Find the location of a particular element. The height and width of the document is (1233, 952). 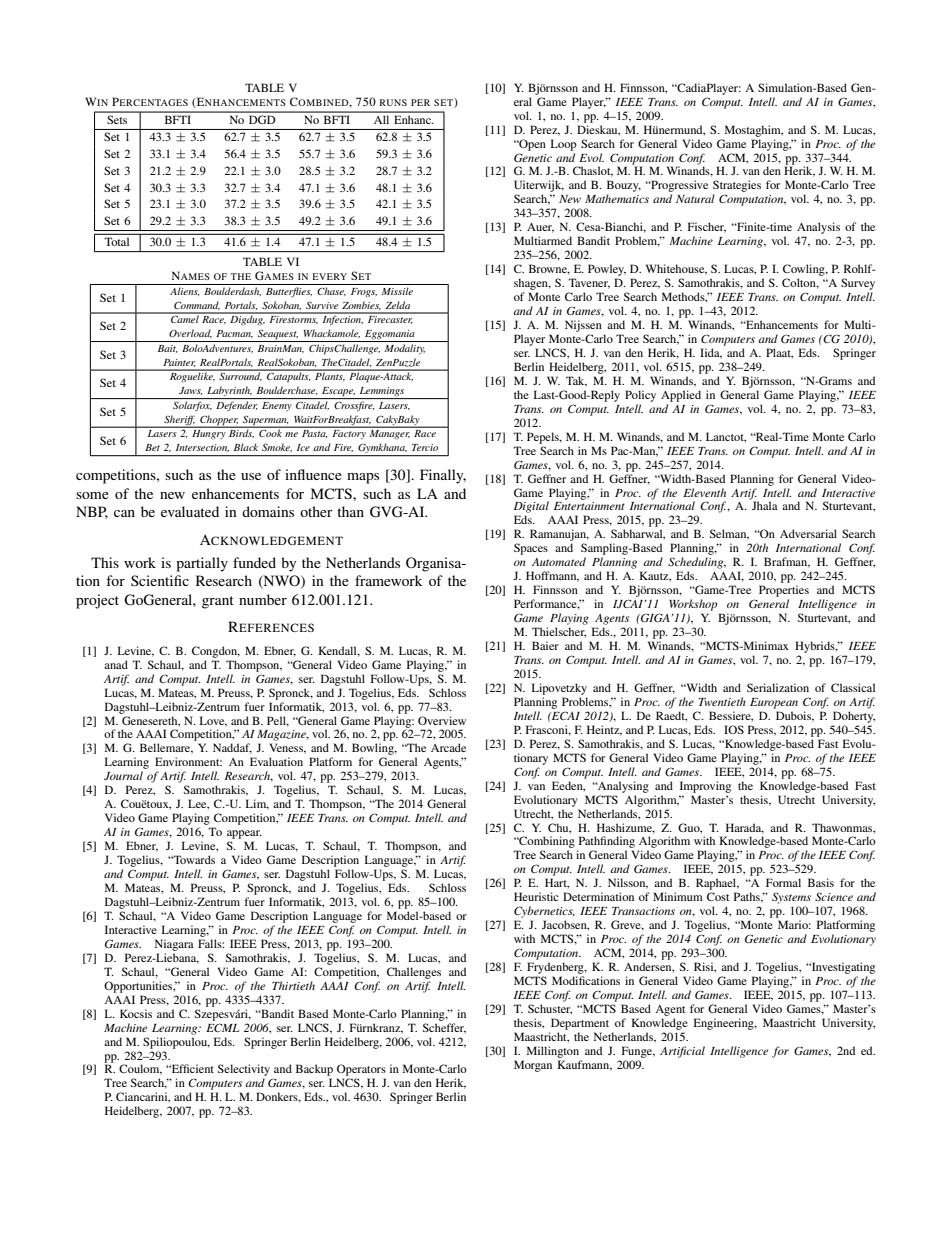

Scientific is located at coordinates (160, 580).
